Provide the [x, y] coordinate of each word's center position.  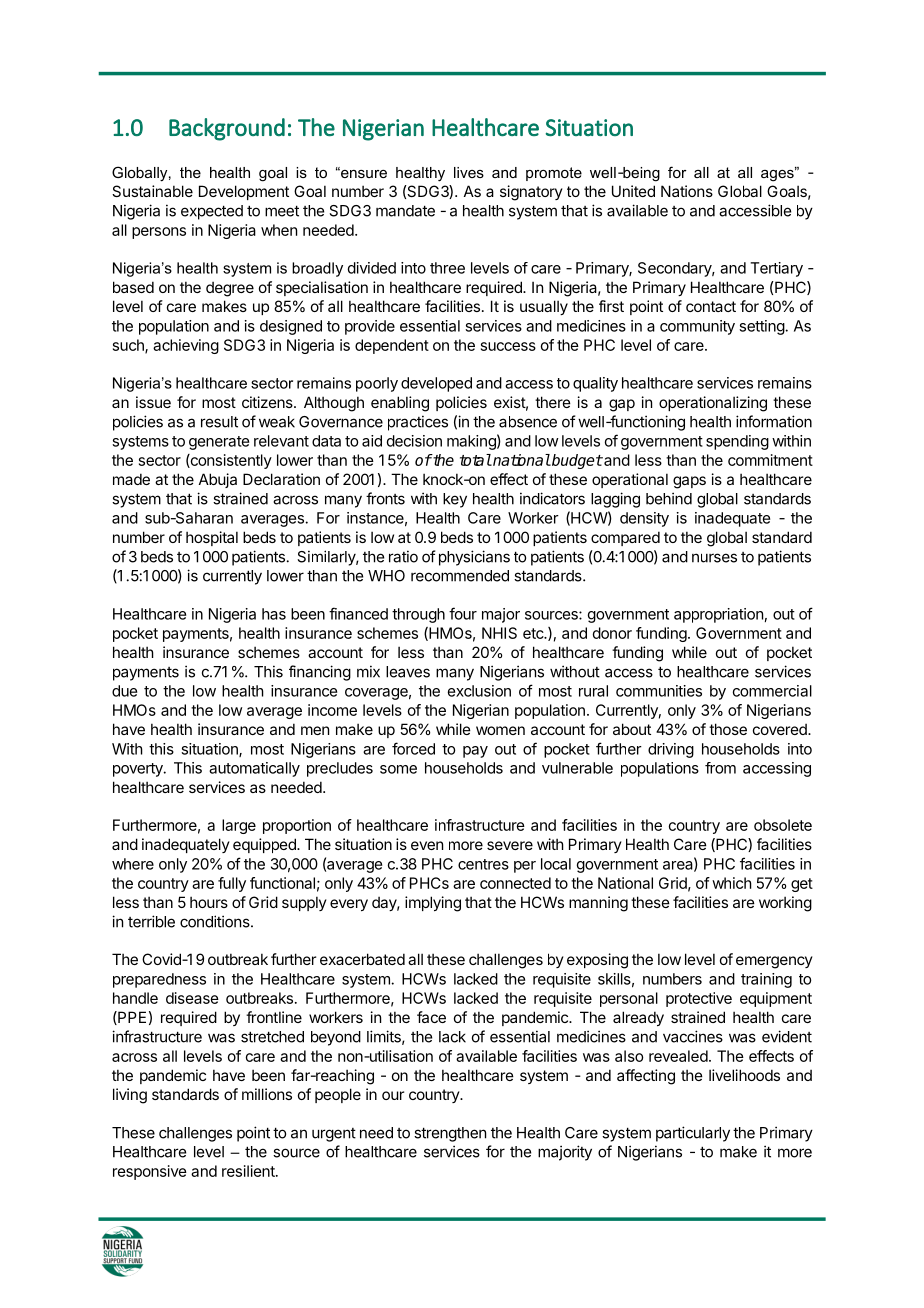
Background [227, 129]
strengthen [450, 1134]
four [463, 613]
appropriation [718, 615]
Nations [687, 191]
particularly [693, 1134]
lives [469, 172]
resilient [249, 1171]
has [274, 614]
